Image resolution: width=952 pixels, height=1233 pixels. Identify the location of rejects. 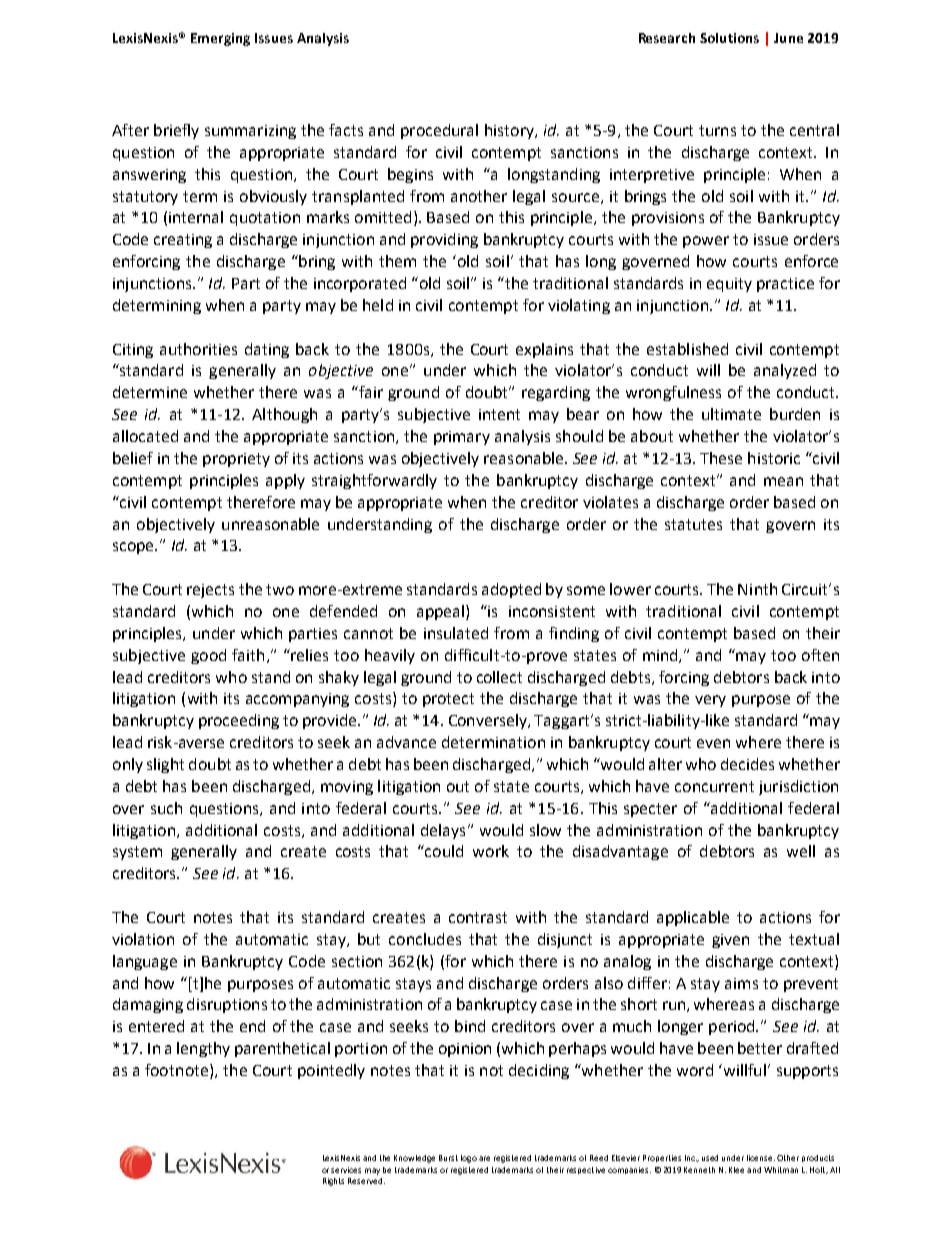
(210, 591).
